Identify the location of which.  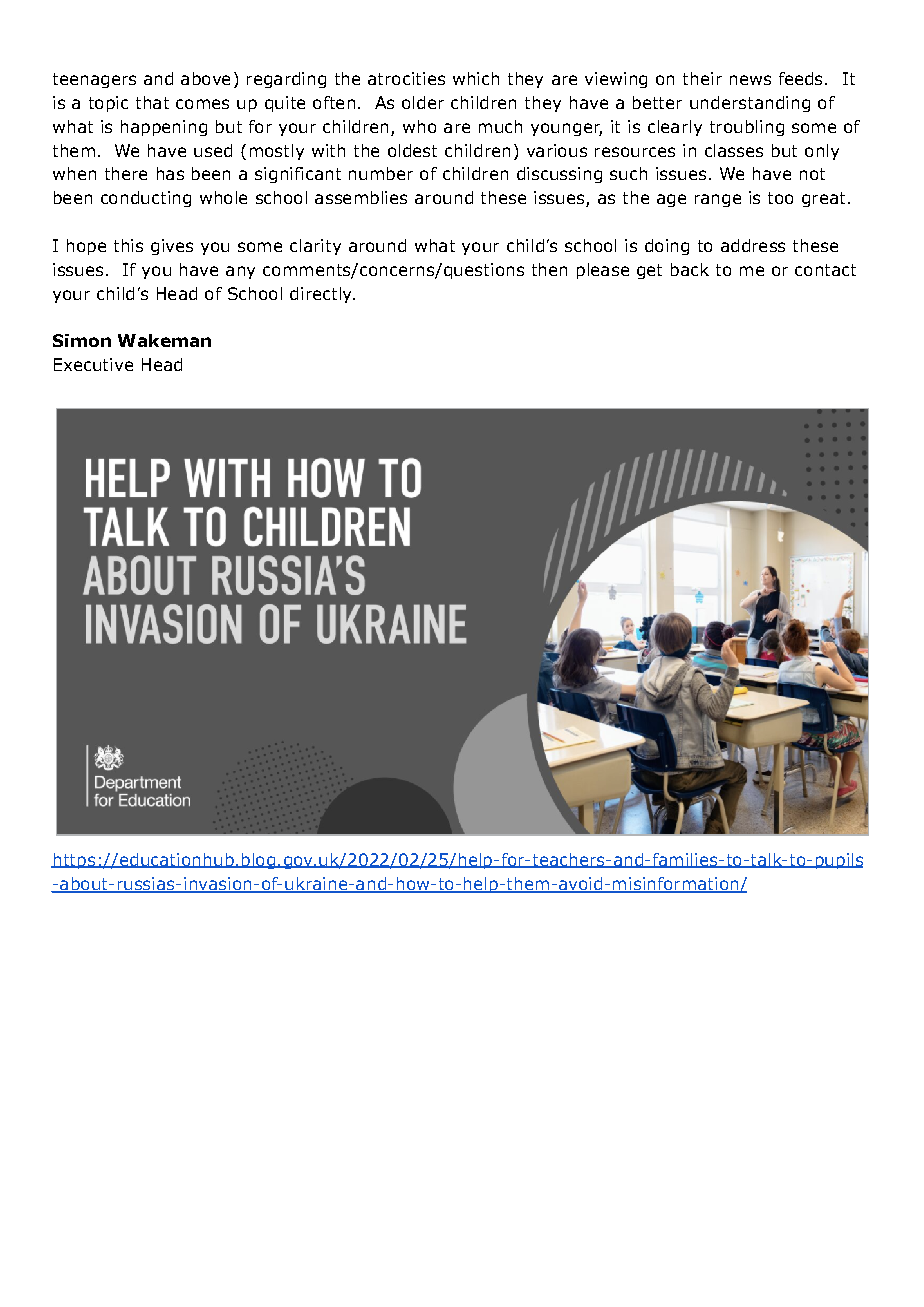
(476, 78).
